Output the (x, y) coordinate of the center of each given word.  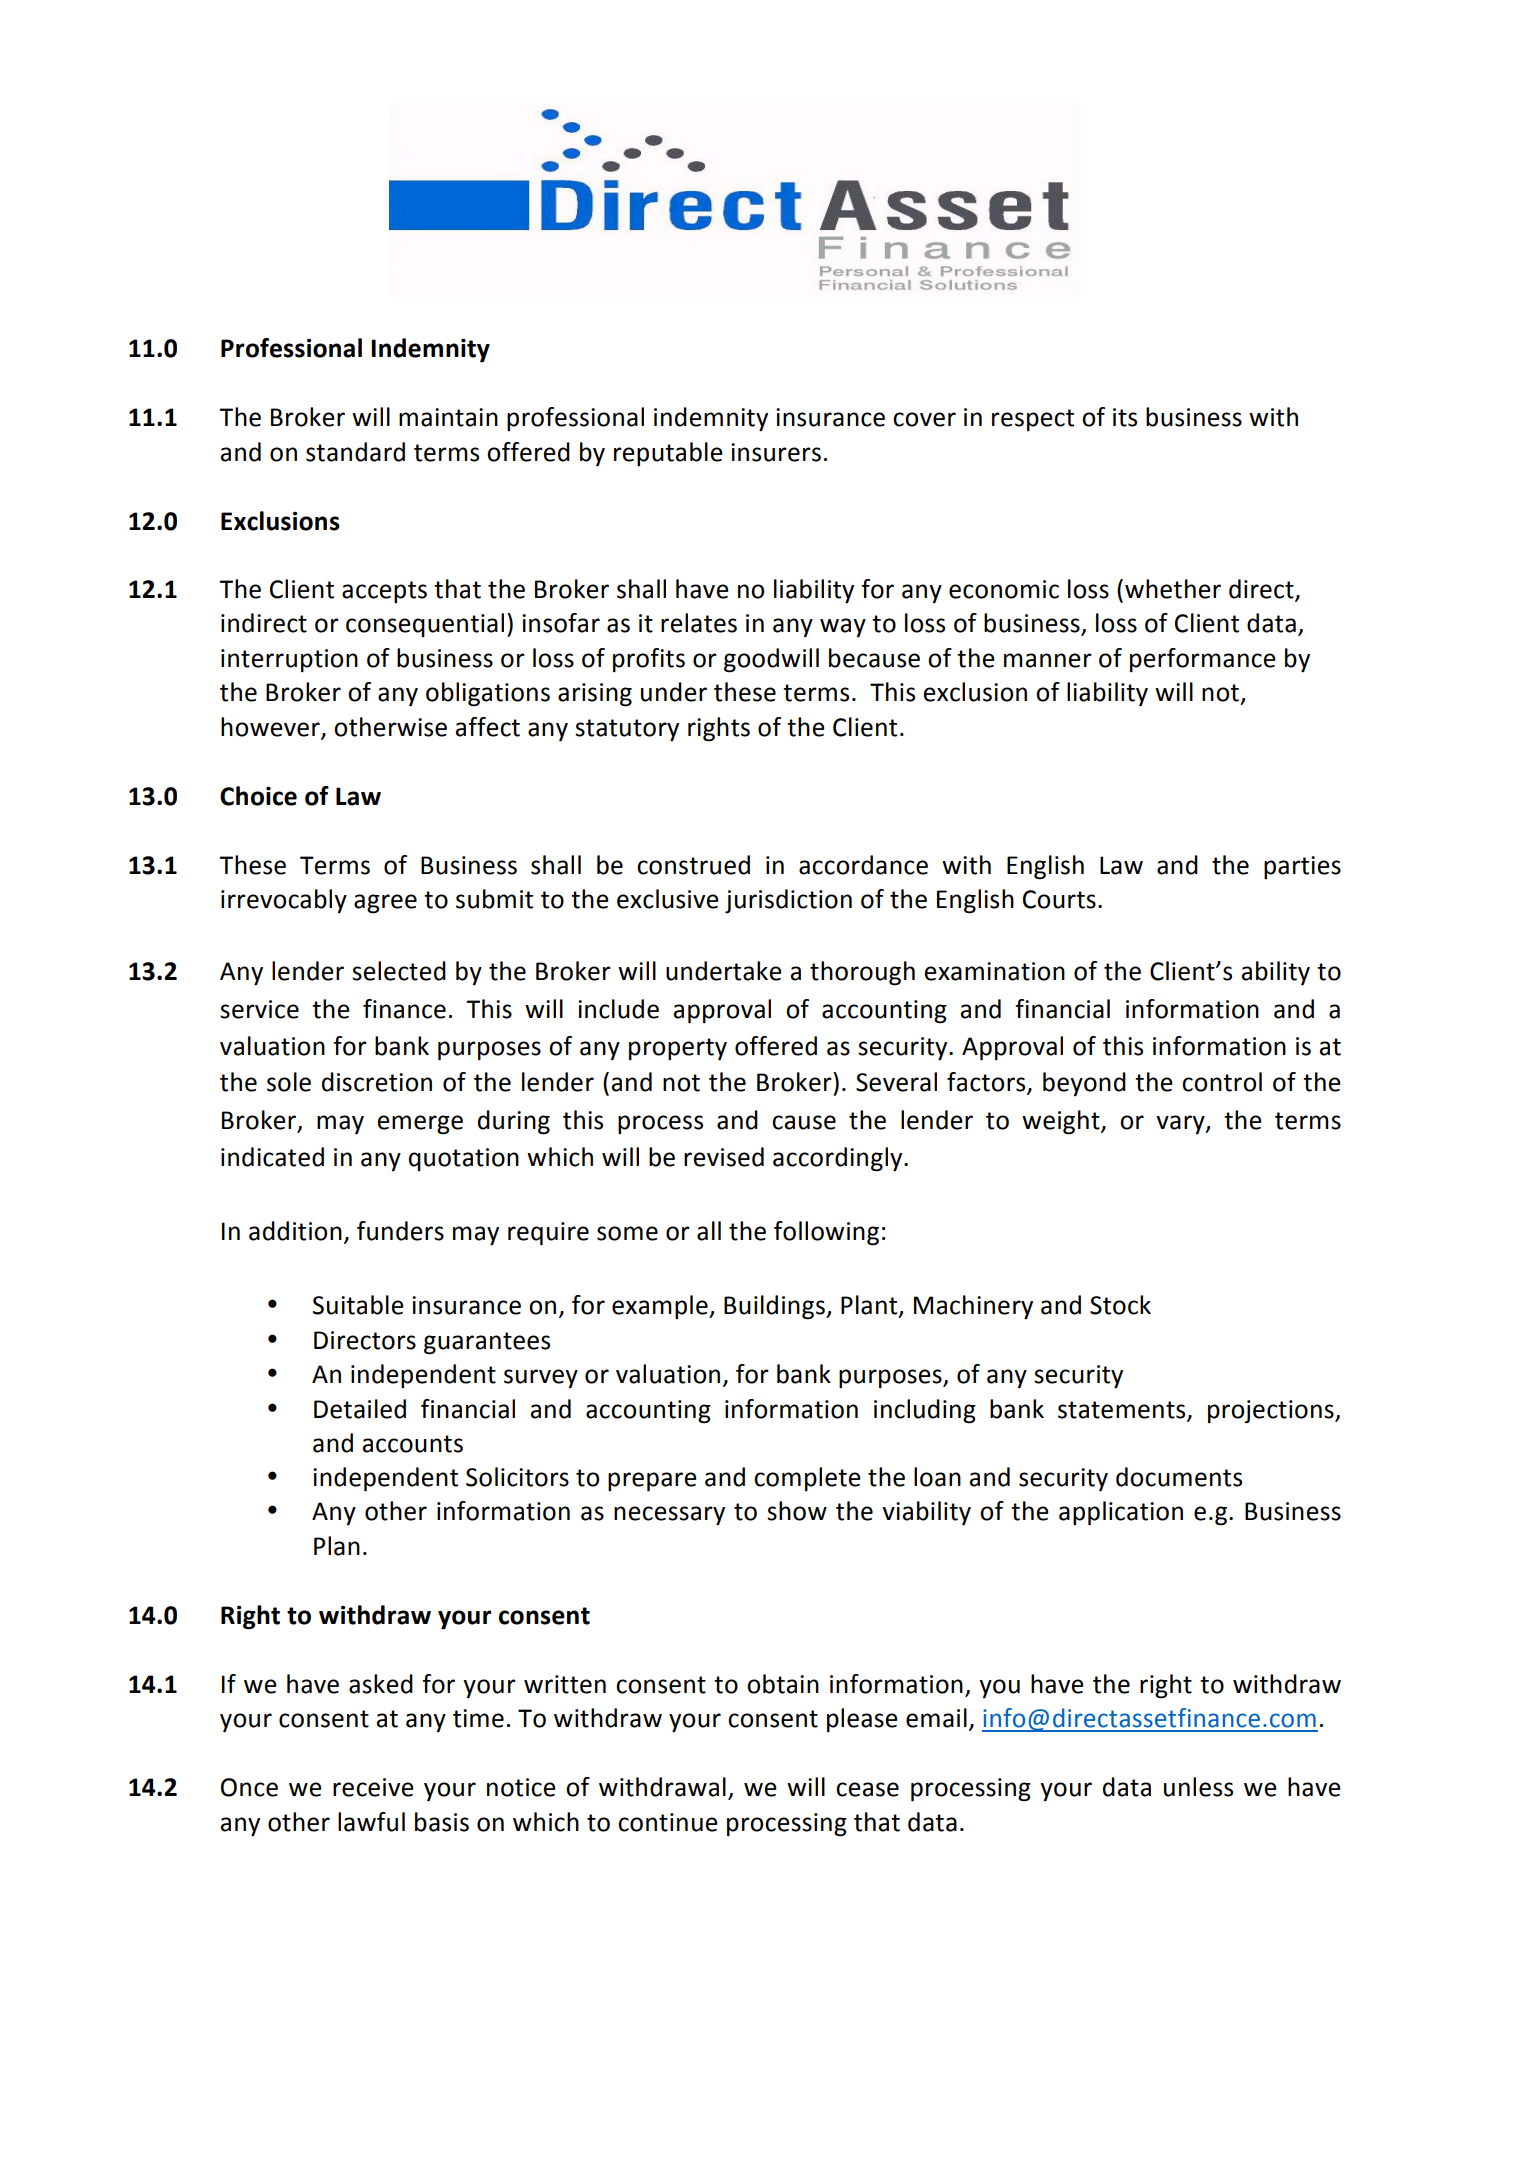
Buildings (775, 1307)
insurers (776, 452)
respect (1033, 420)
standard (355, 452)
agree (385, 904)
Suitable (358, 1305)
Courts (1059, 899)
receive (373, 1787)
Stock (1120, 1305)
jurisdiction (788, 901)
